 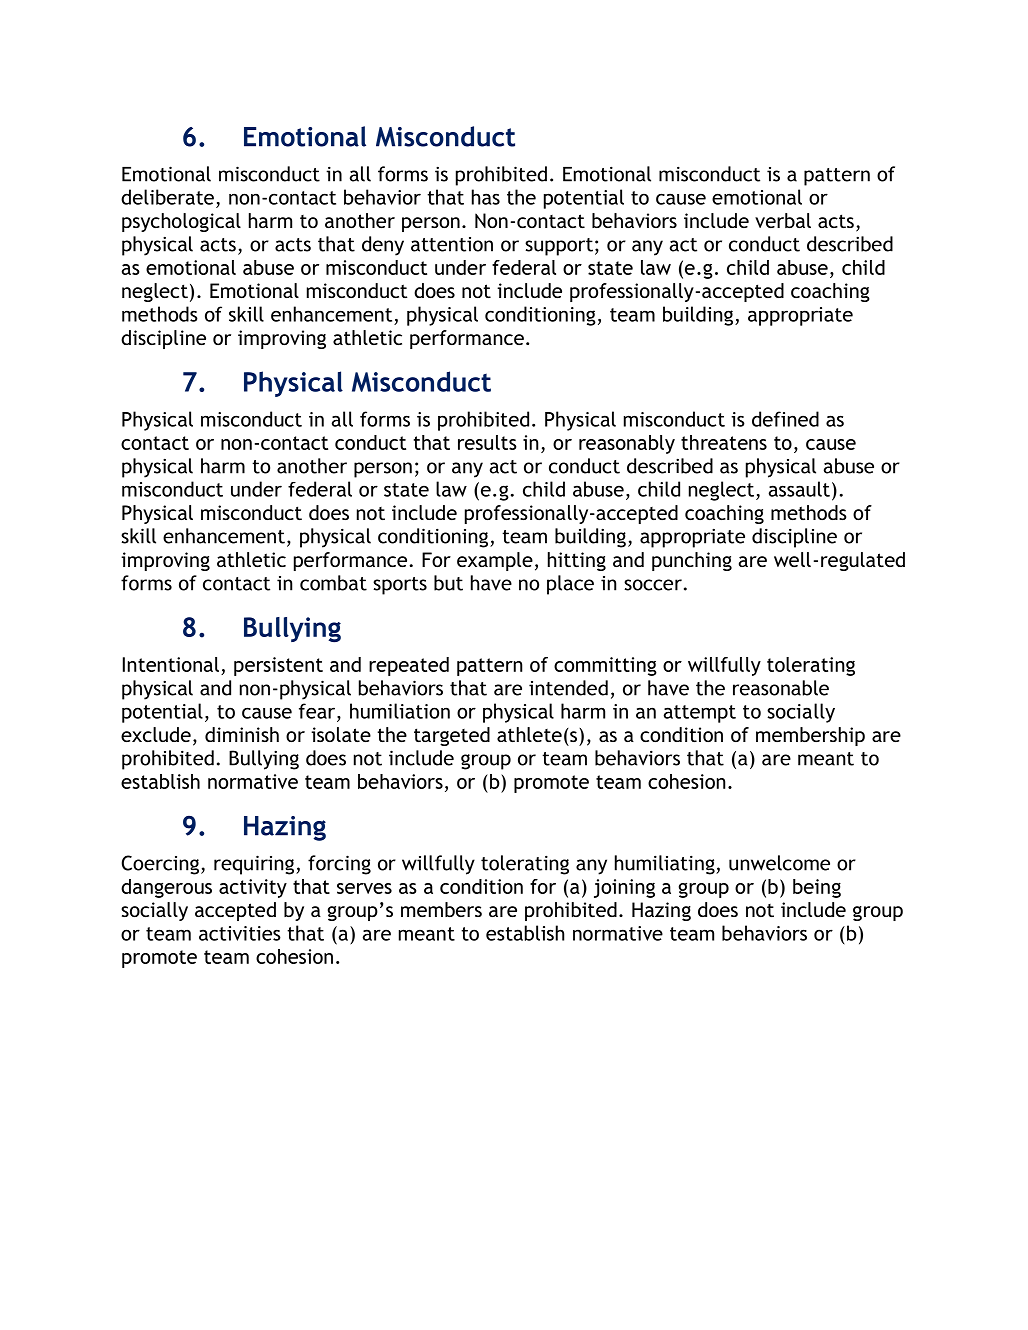 I want to click on verbal, so click(x=783, y=220).
